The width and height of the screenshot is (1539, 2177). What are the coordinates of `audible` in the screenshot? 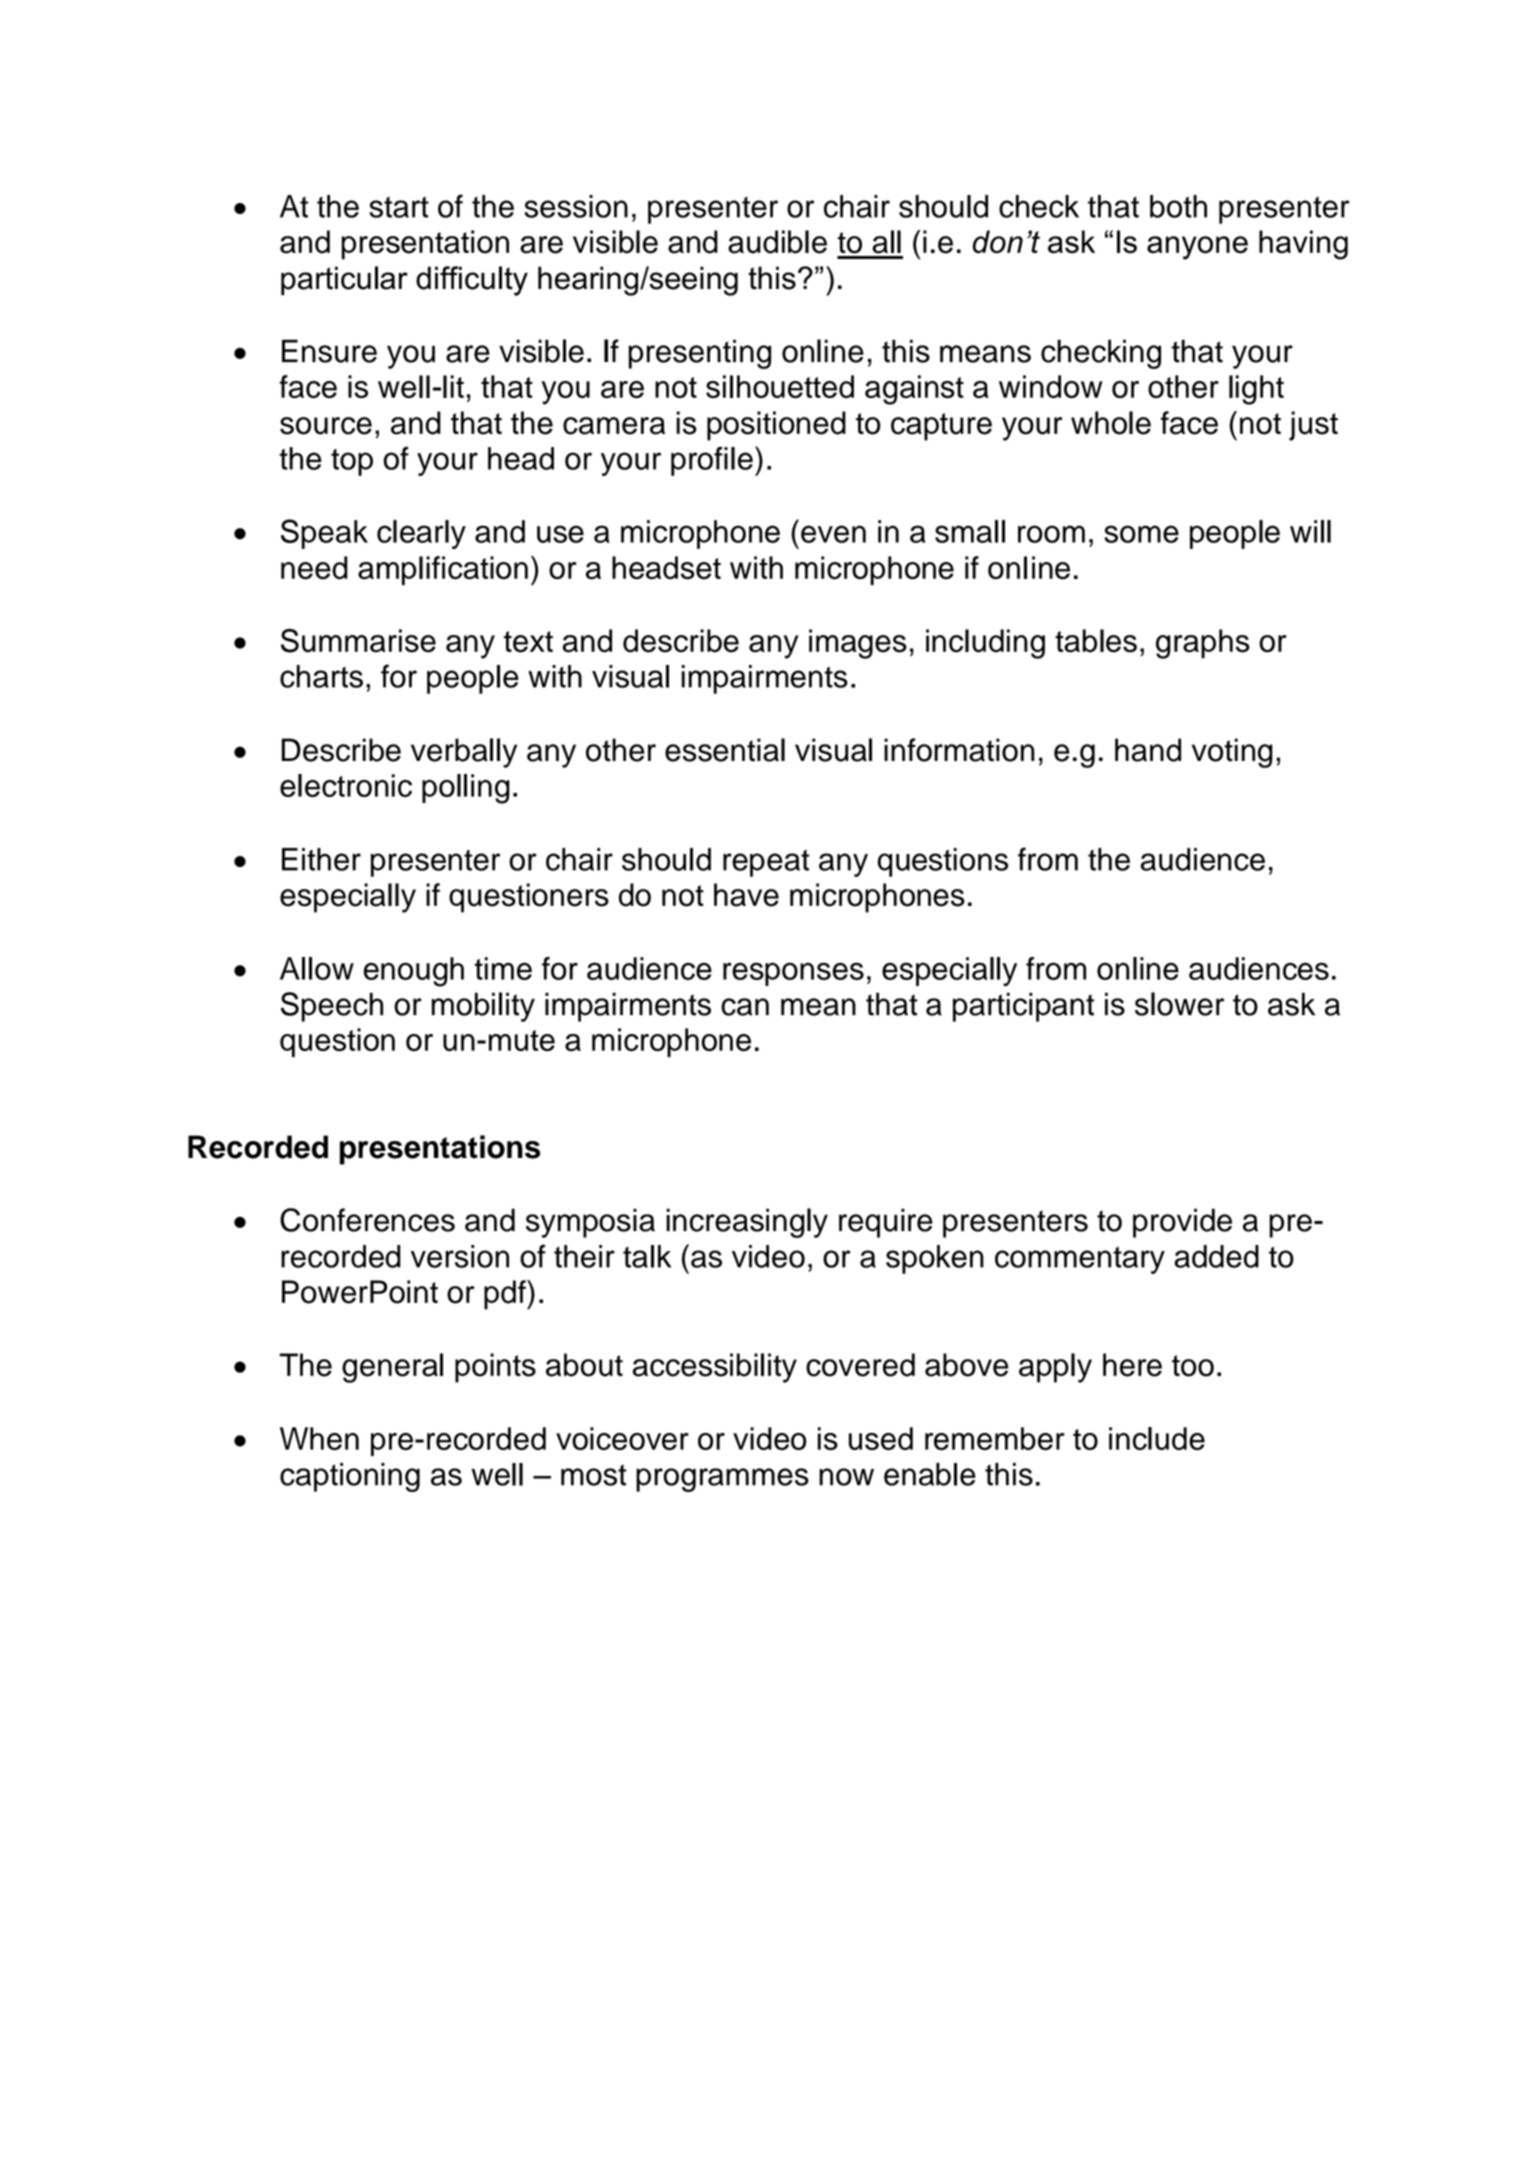 It's located at (777, 242).
